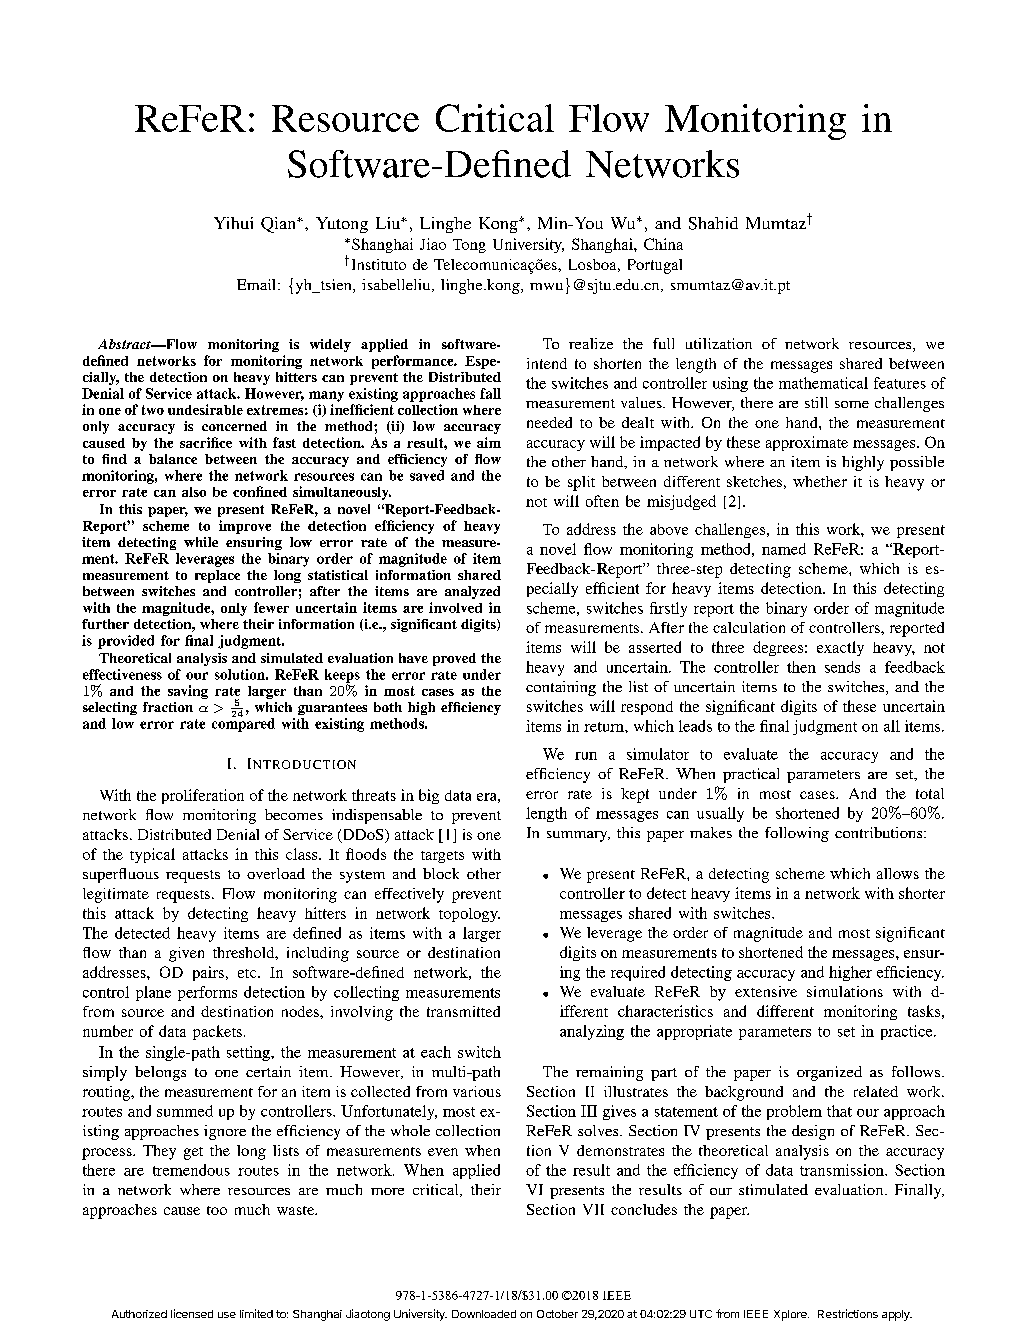 The height and width of the image is (1330, 1027). What do you see at coordinates (586, 756) in the image?
I see `run` at bounding box center [586, 756].
